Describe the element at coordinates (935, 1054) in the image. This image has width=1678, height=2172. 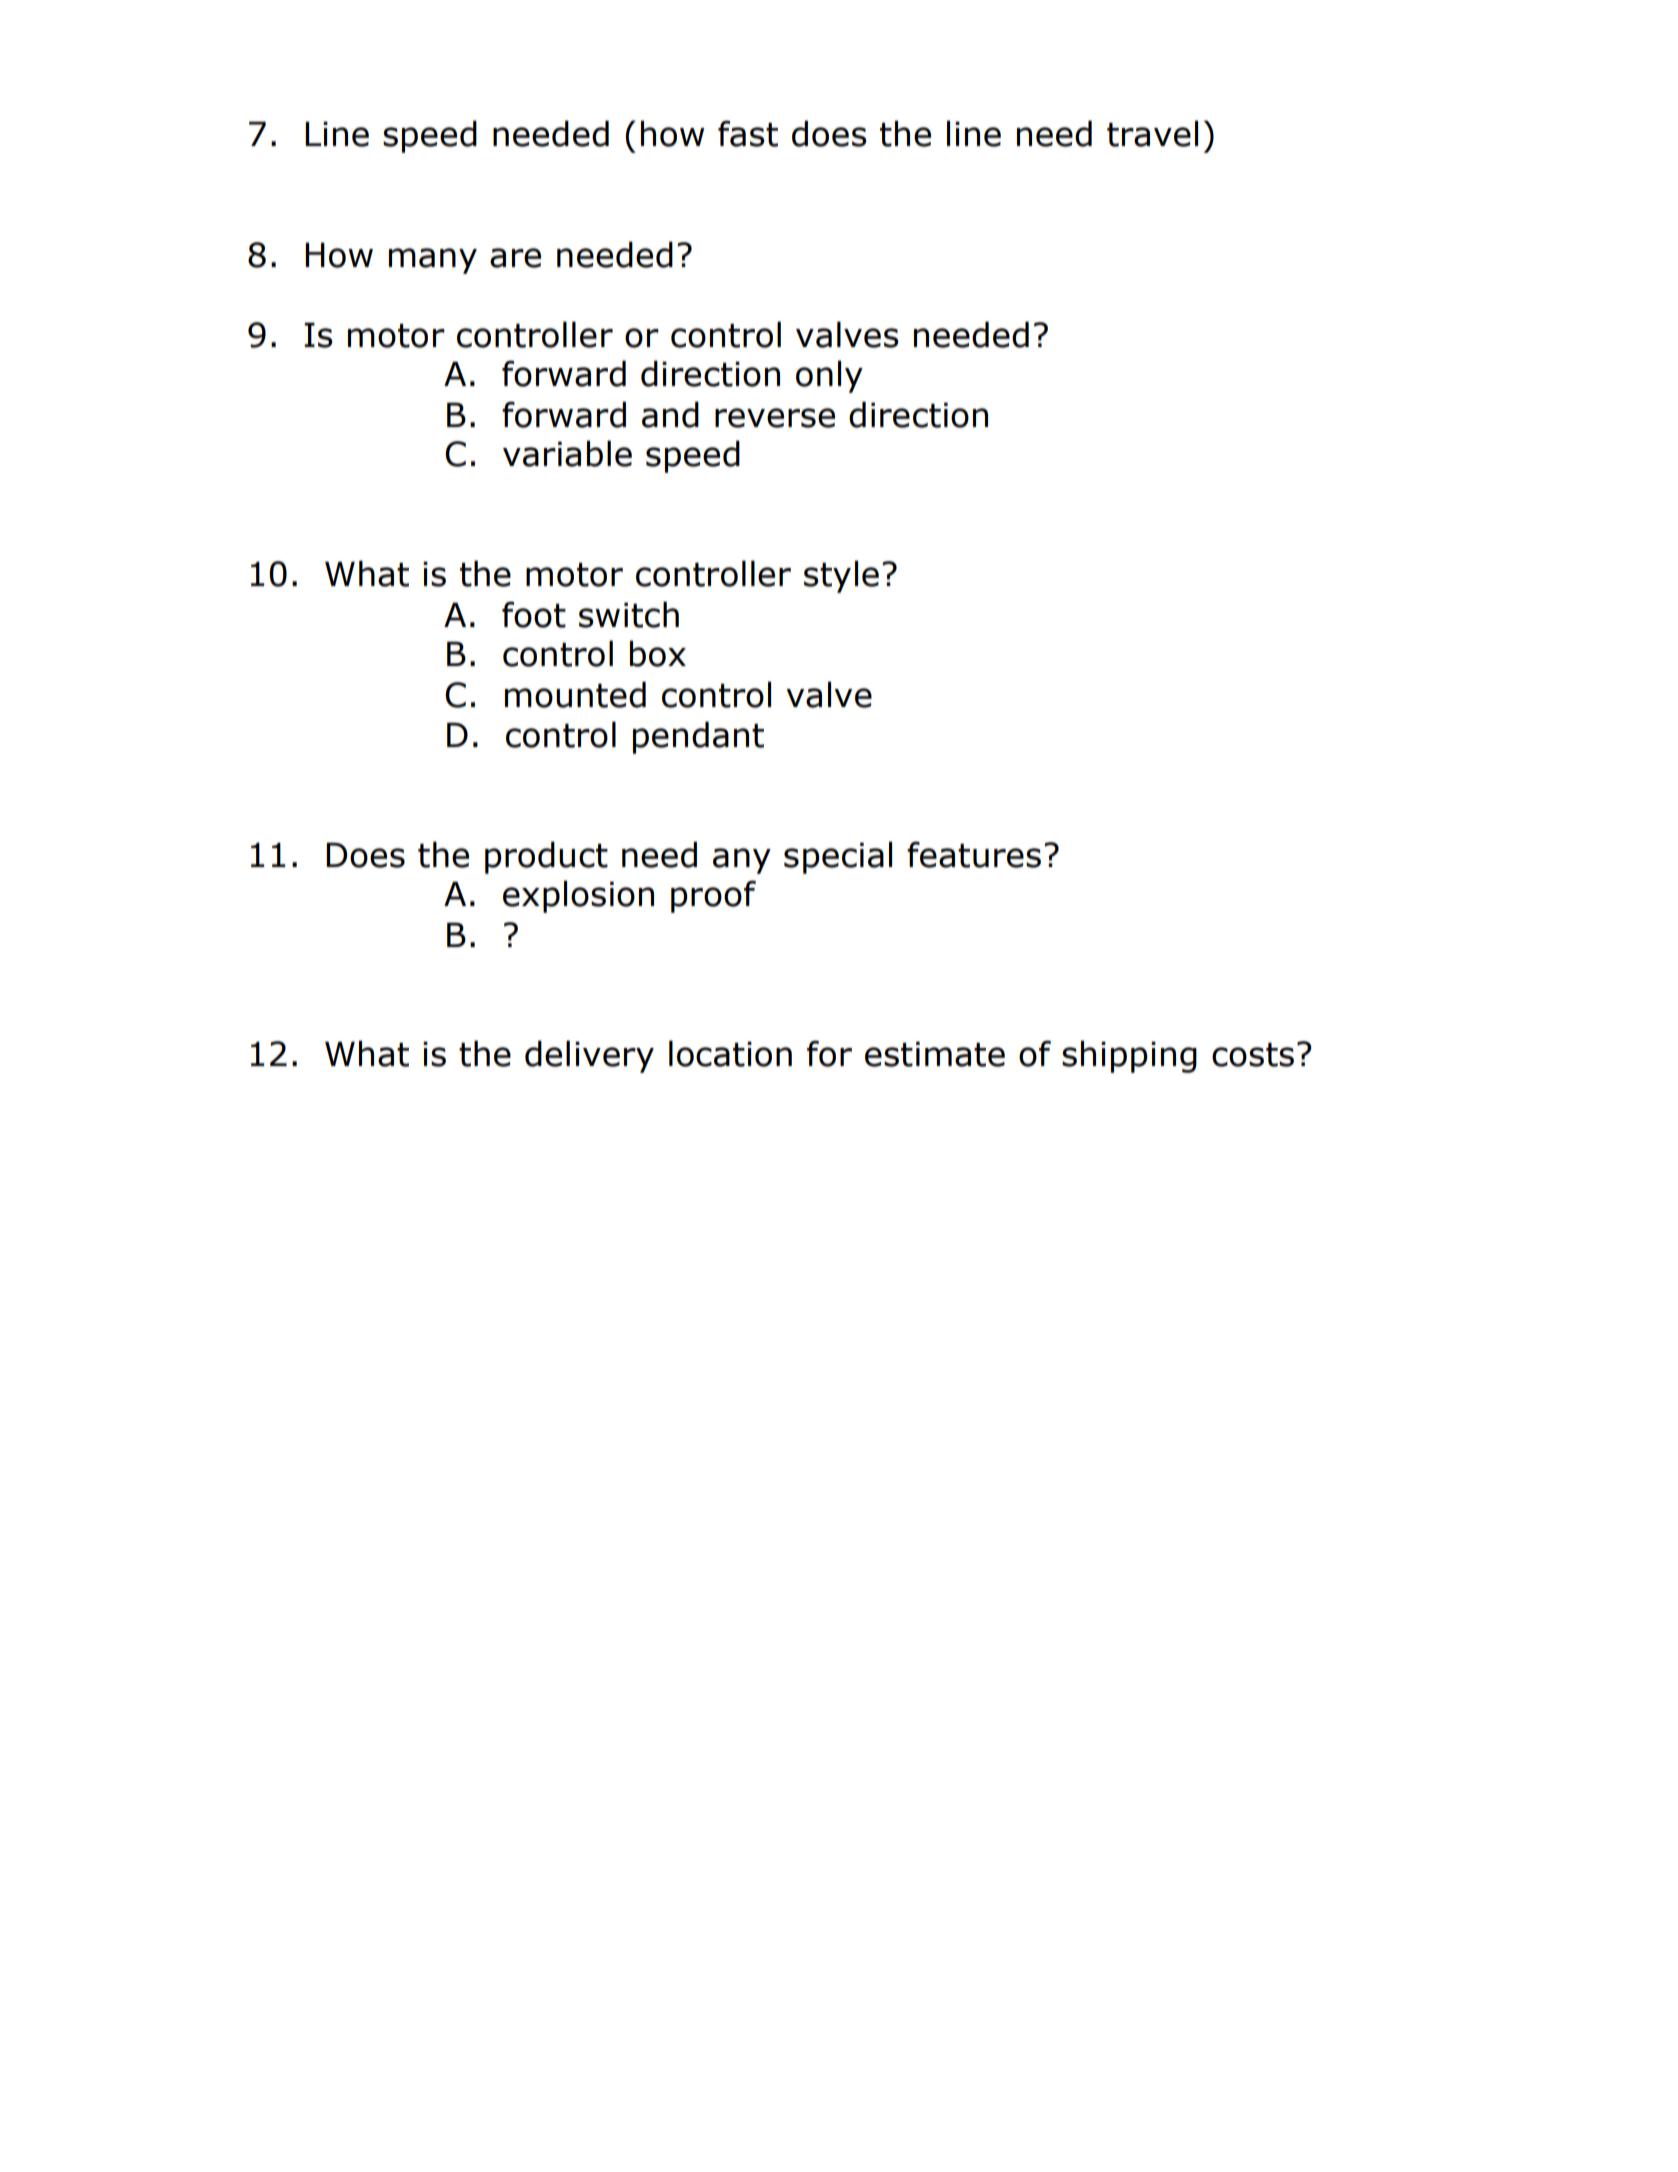
I see `estimate` at that location.
